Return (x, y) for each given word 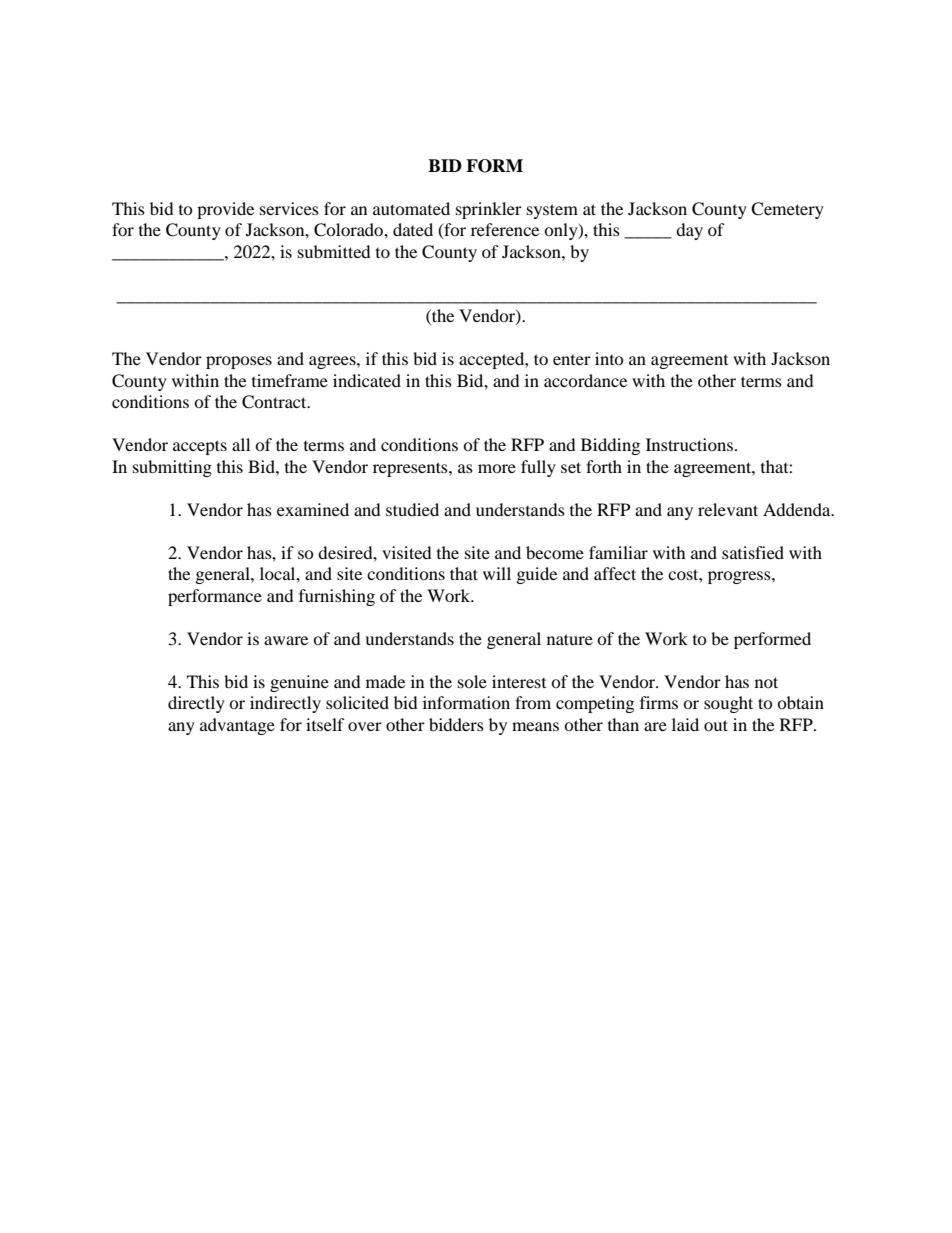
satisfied (753, 552)
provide (225, 210)
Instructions (689, 444)
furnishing (337, 597)
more (497, 468)
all (241, 444)
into (609, 358)
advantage (237, 726)
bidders (456, 724)
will (497, 573)
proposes (239, 362)
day (689, 231)
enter (572, 360)
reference (505, 229)
